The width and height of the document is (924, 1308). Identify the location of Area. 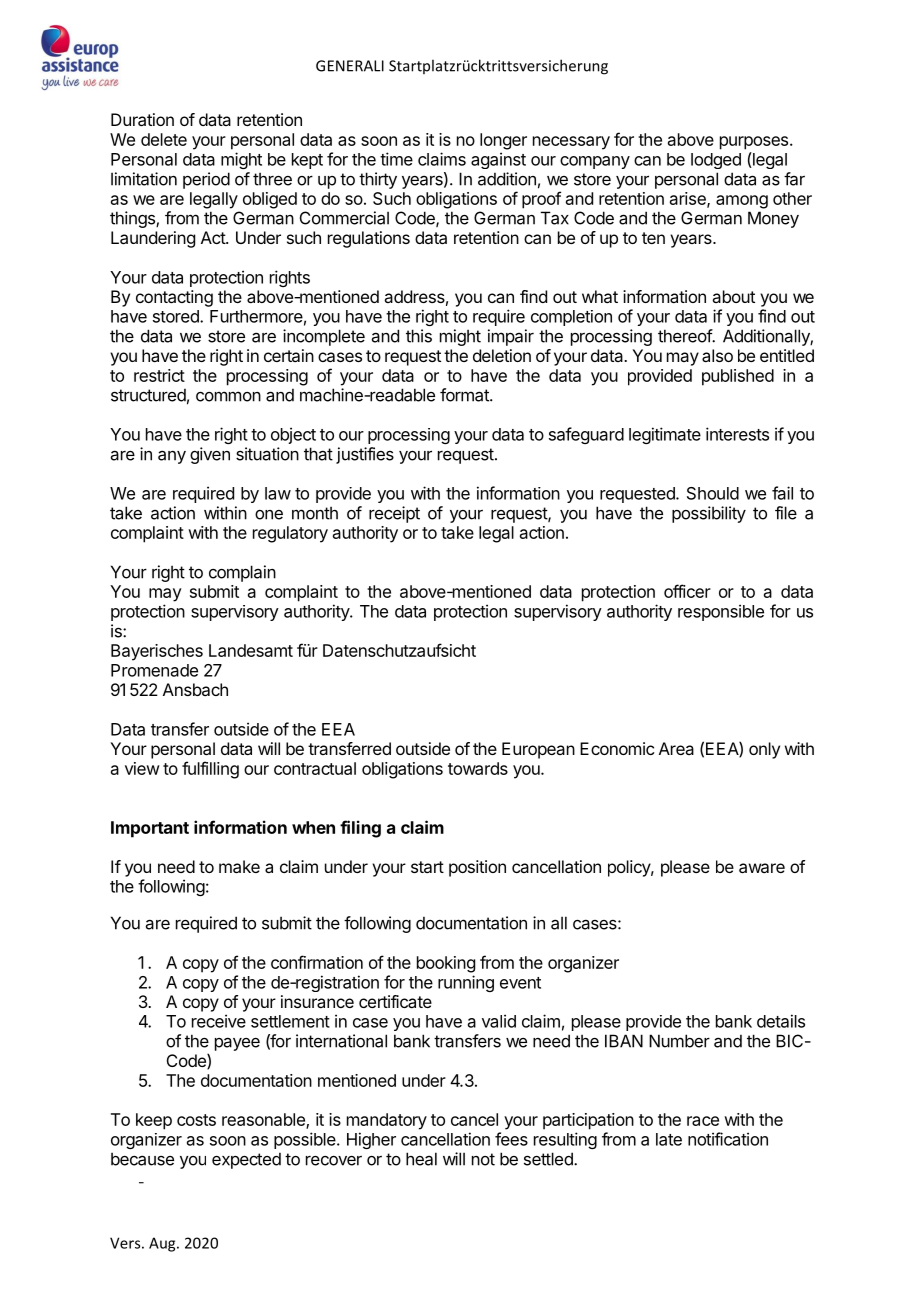
(676, 748).
